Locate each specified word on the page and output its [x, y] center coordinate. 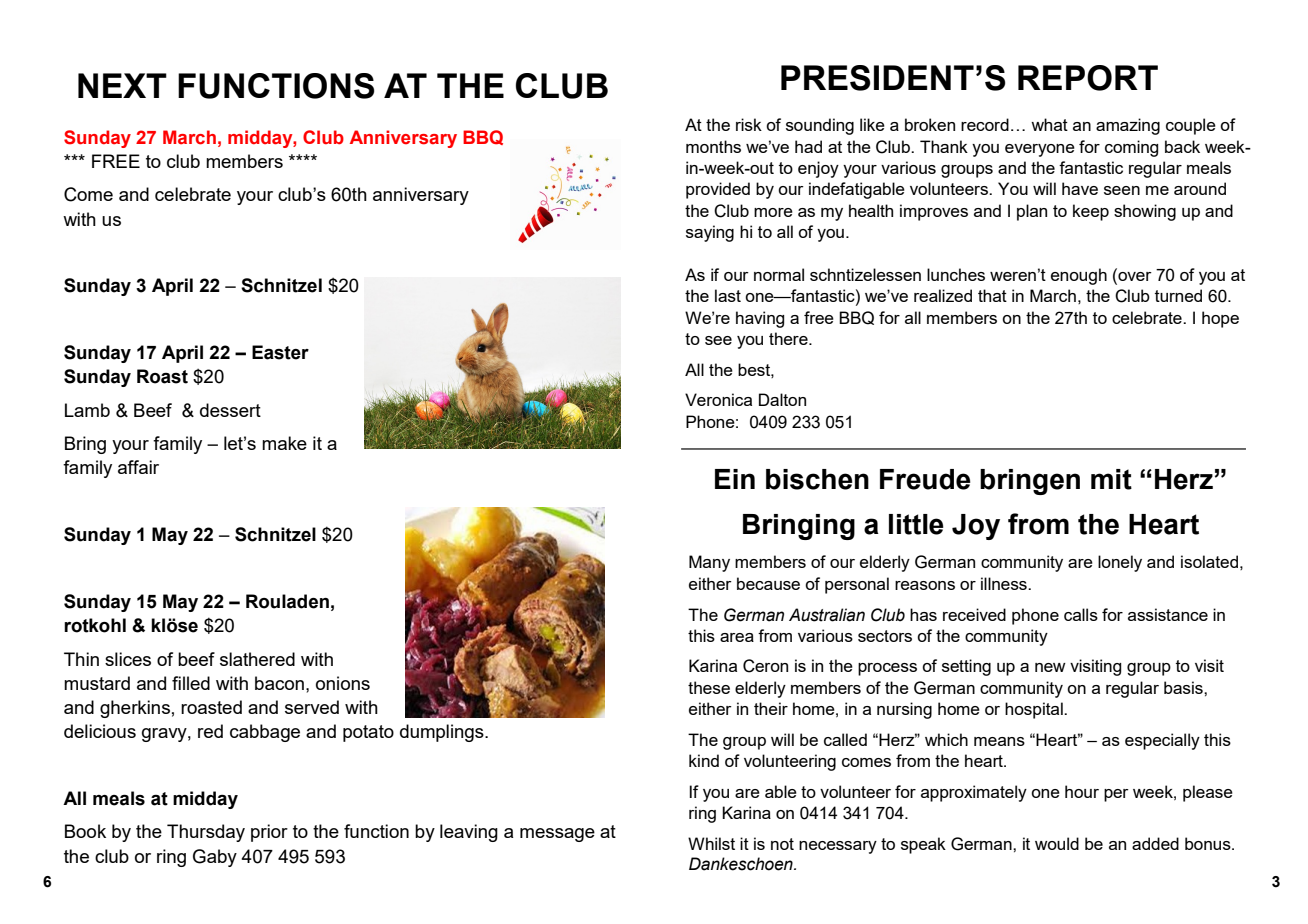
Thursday [206, 833]
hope [1220, 319]
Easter [280, 352]
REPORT [1088, 78]
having [760, 319]
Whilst [711, 843]
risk [749, 124]
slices [128, 659]
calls [1081, 614]
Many [709, 563]
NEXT [122, 85]
